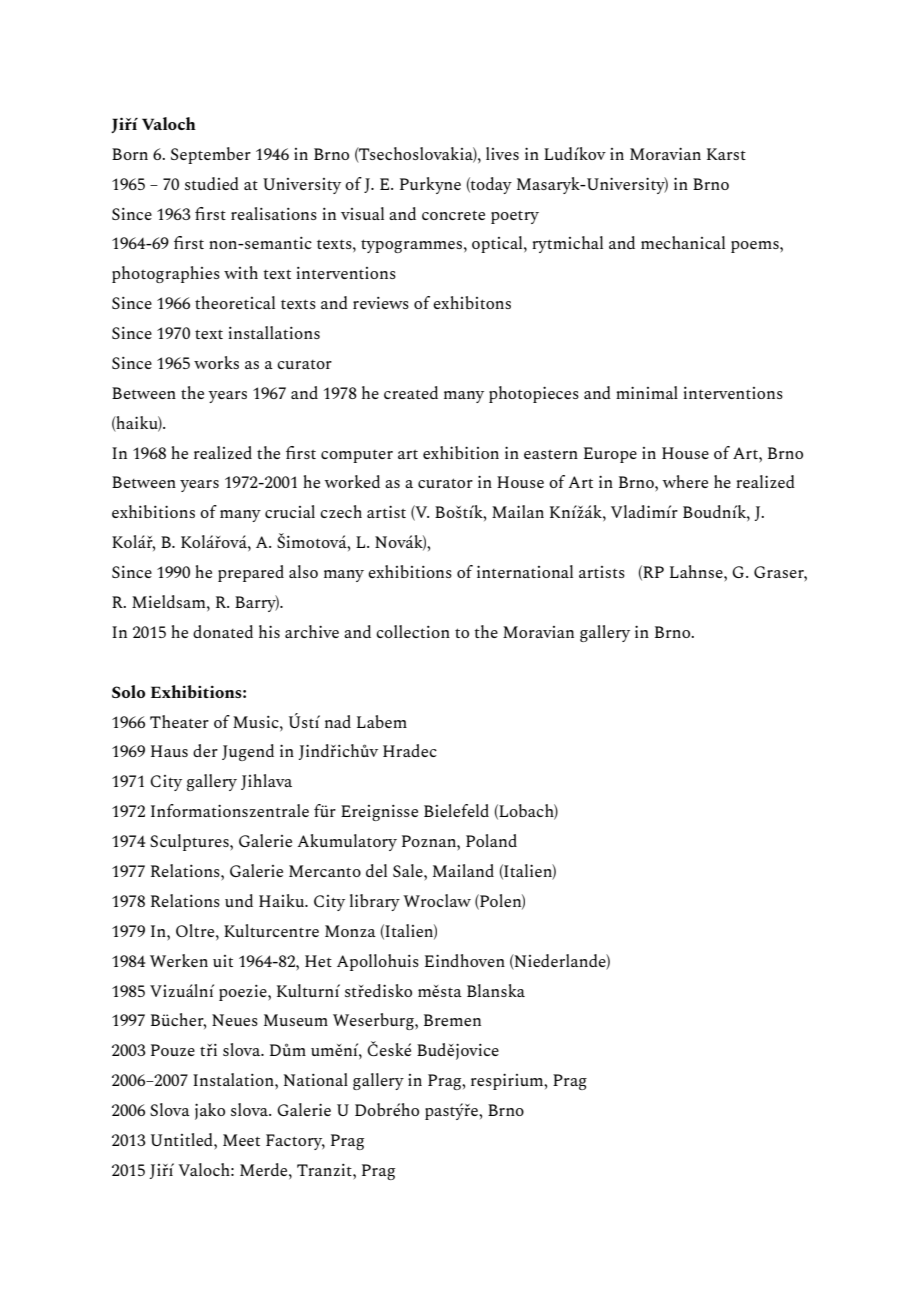 Image resolution: width=924 pixels, height=1307 pixels. Describe the element at coordinates (212, 183) in the page. I see `studied` at that location.
